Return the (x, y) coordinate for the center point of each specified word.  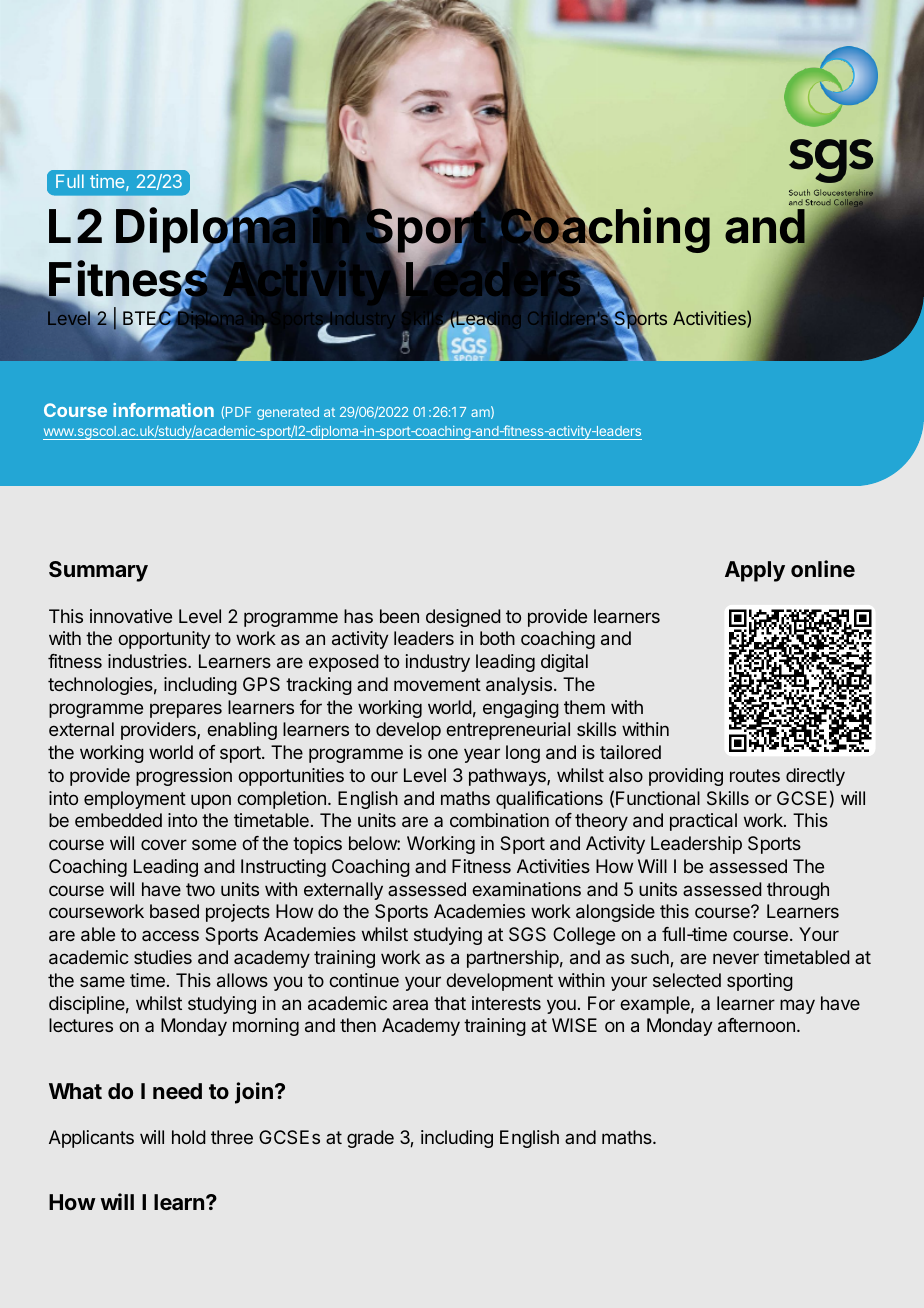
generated (288, 413)
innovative (131, 616)
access (170, 935)
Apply (755, 571)
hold (189, 1137)
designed (463, 618)
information (163, 410)
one (443, 753)
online (823, 568)
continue (364, 980)
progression (184, 777)
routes (755, 775)
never (736, 958)
